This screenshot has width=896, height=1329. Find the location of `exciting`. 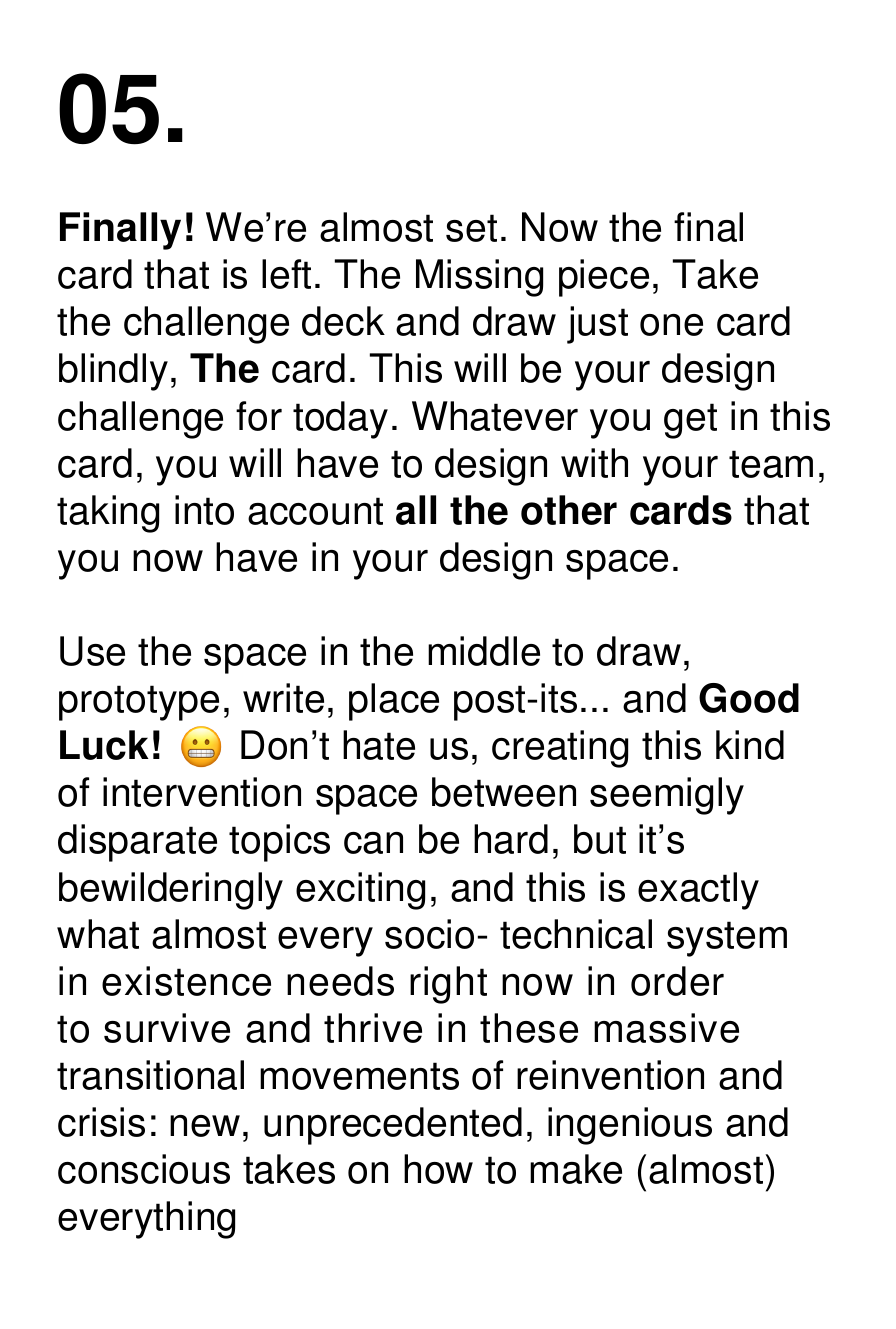

exciting is located at coordinates (360, 891).
